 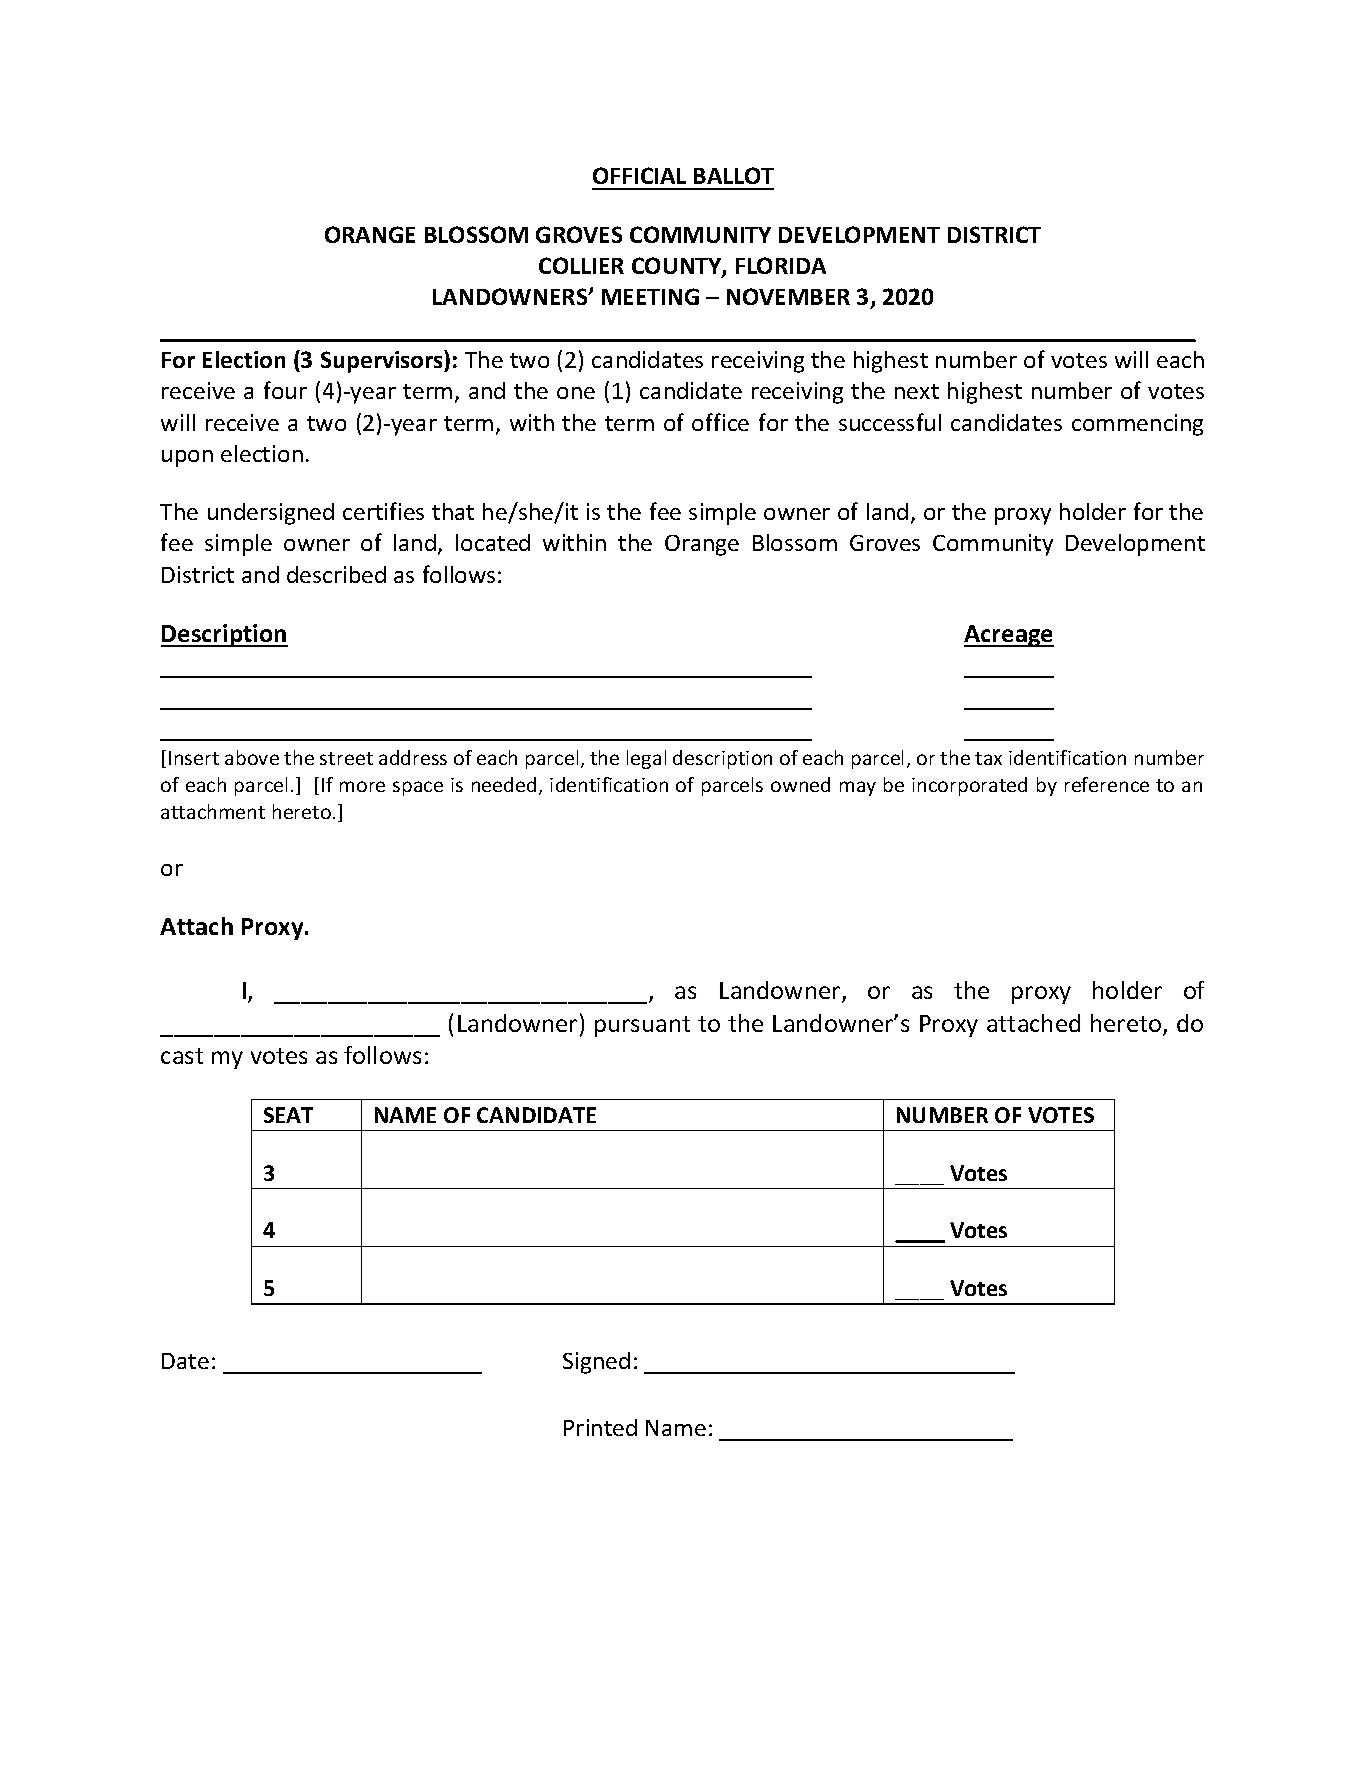 What do you see at coordinates (362, 786) in the screenshot?
I see `more` at bounding box center [362, 786].
